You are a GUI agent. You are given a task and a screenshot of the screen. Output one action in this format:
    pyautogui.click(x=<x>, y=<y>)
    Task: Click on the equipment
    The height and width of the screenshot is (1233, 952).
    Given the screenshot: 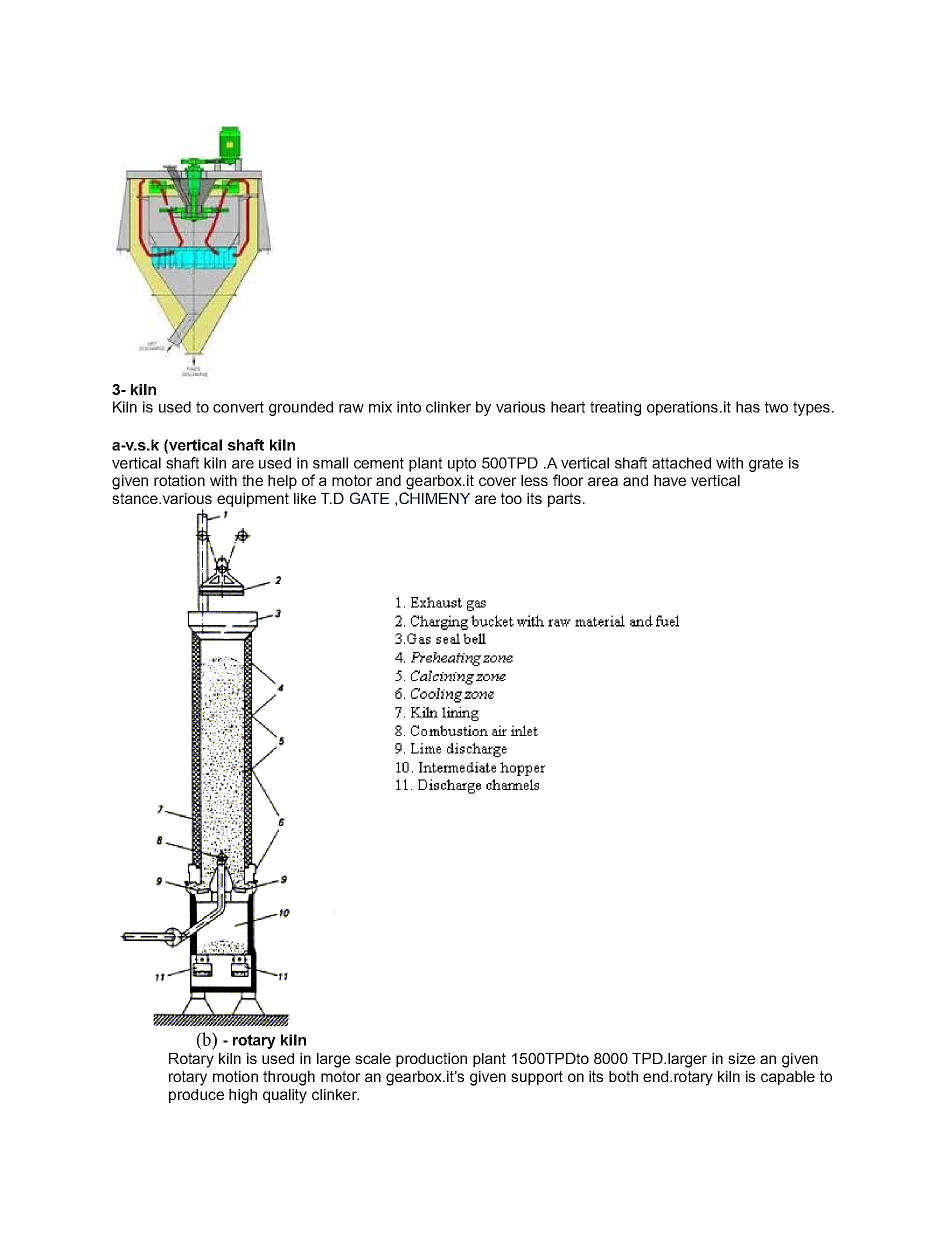 What is the action you would take?
    pyautogui.click(x=253, y=500)
